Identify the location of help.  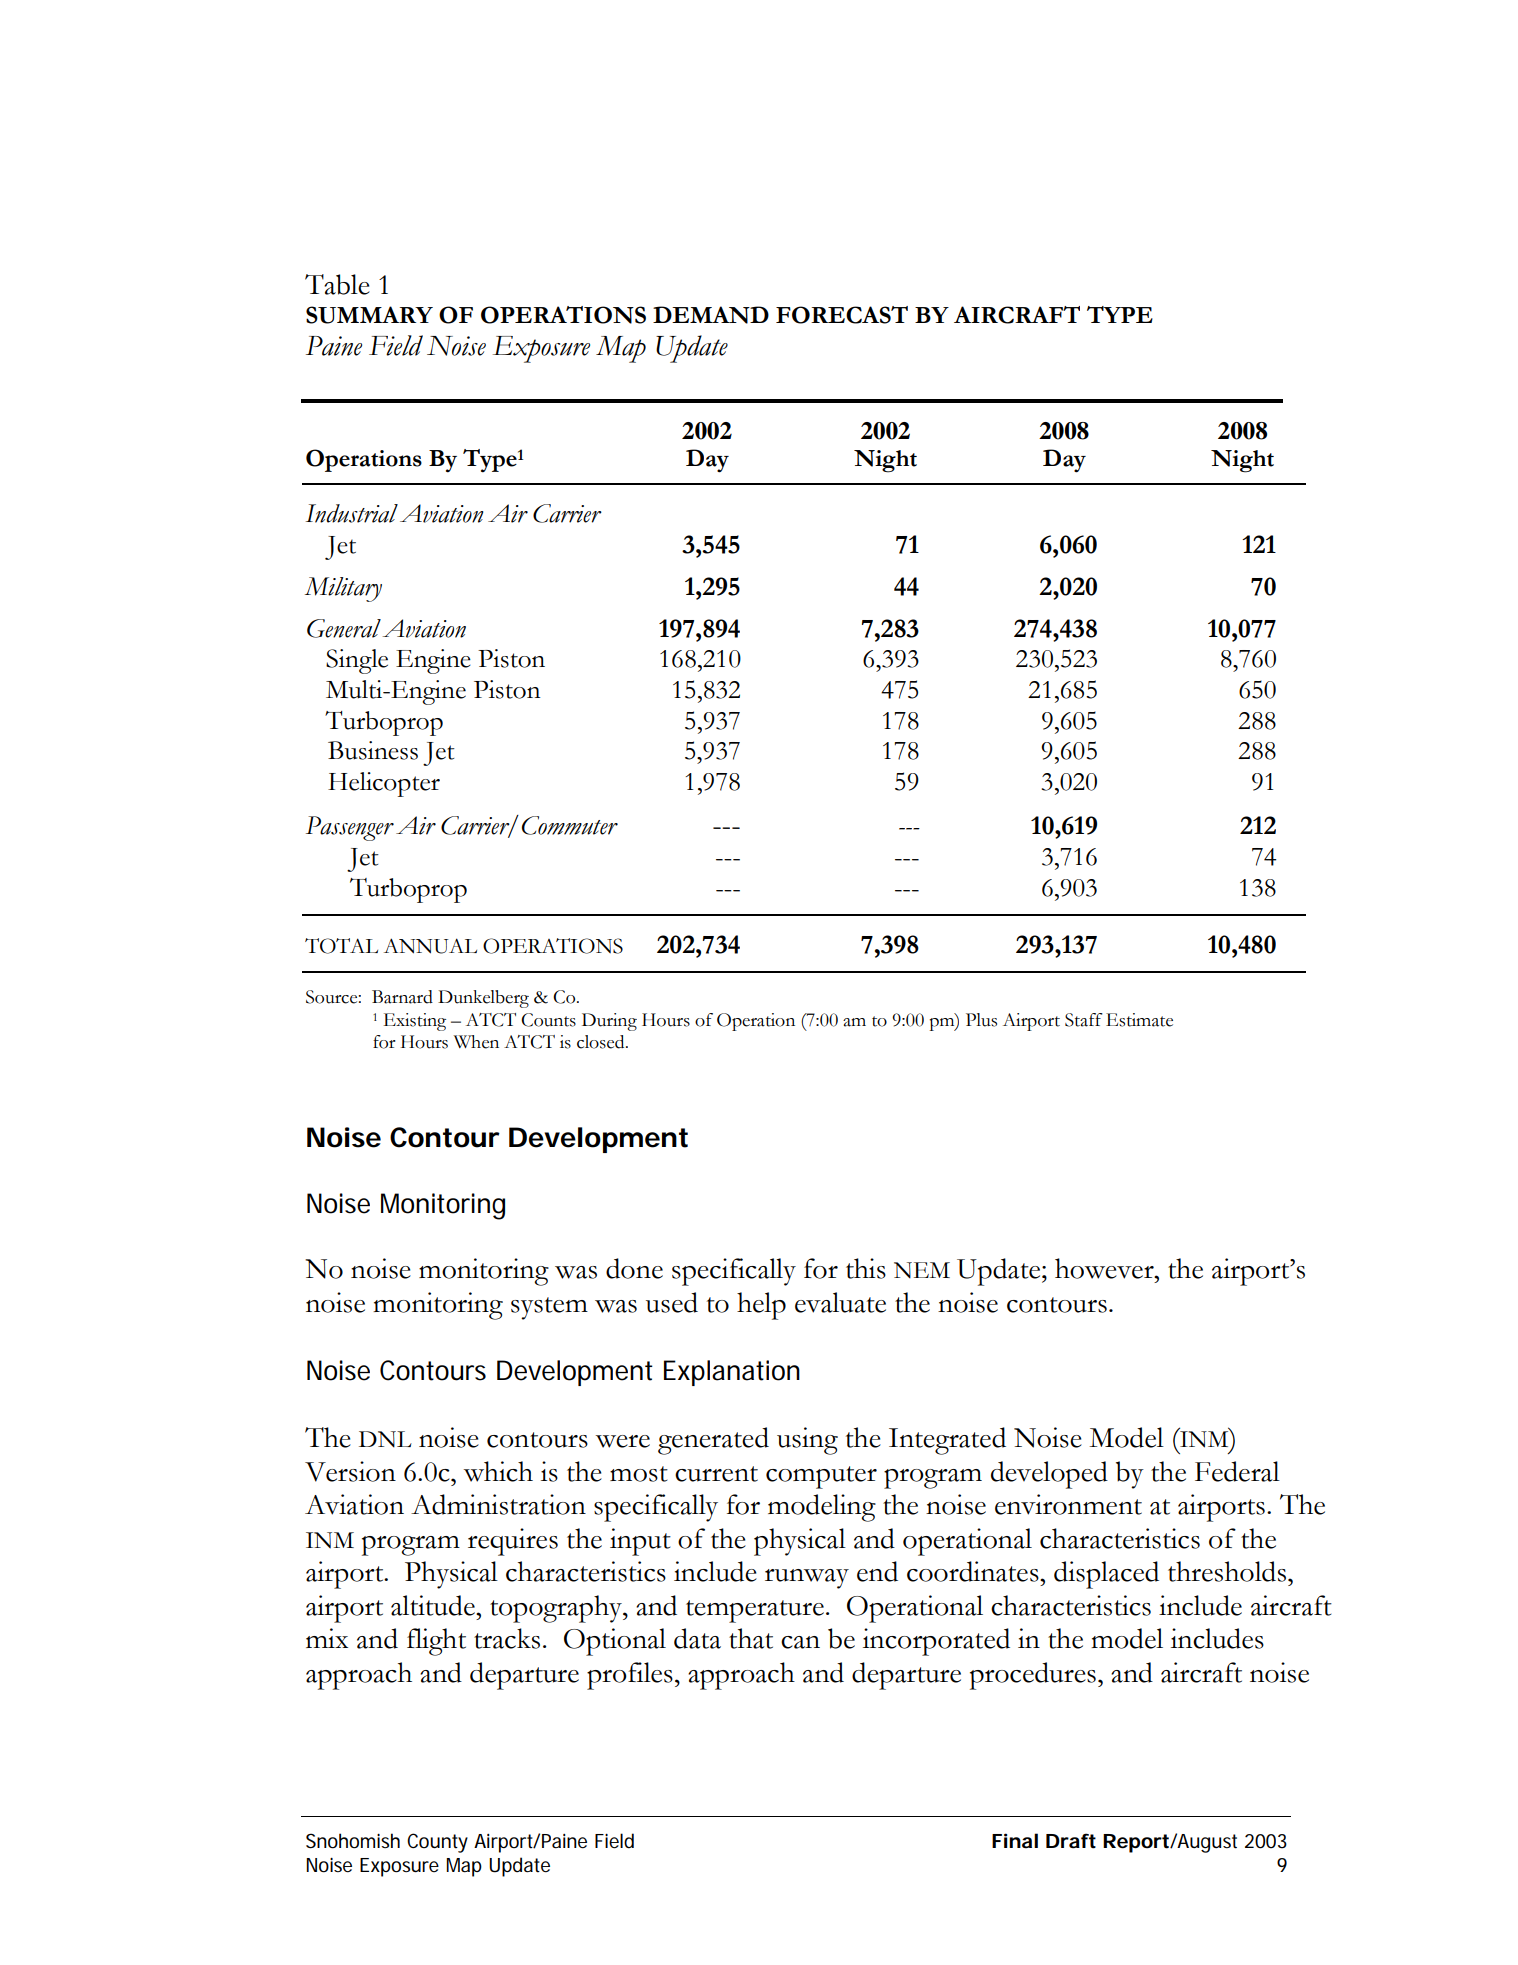
(761, 1306).
